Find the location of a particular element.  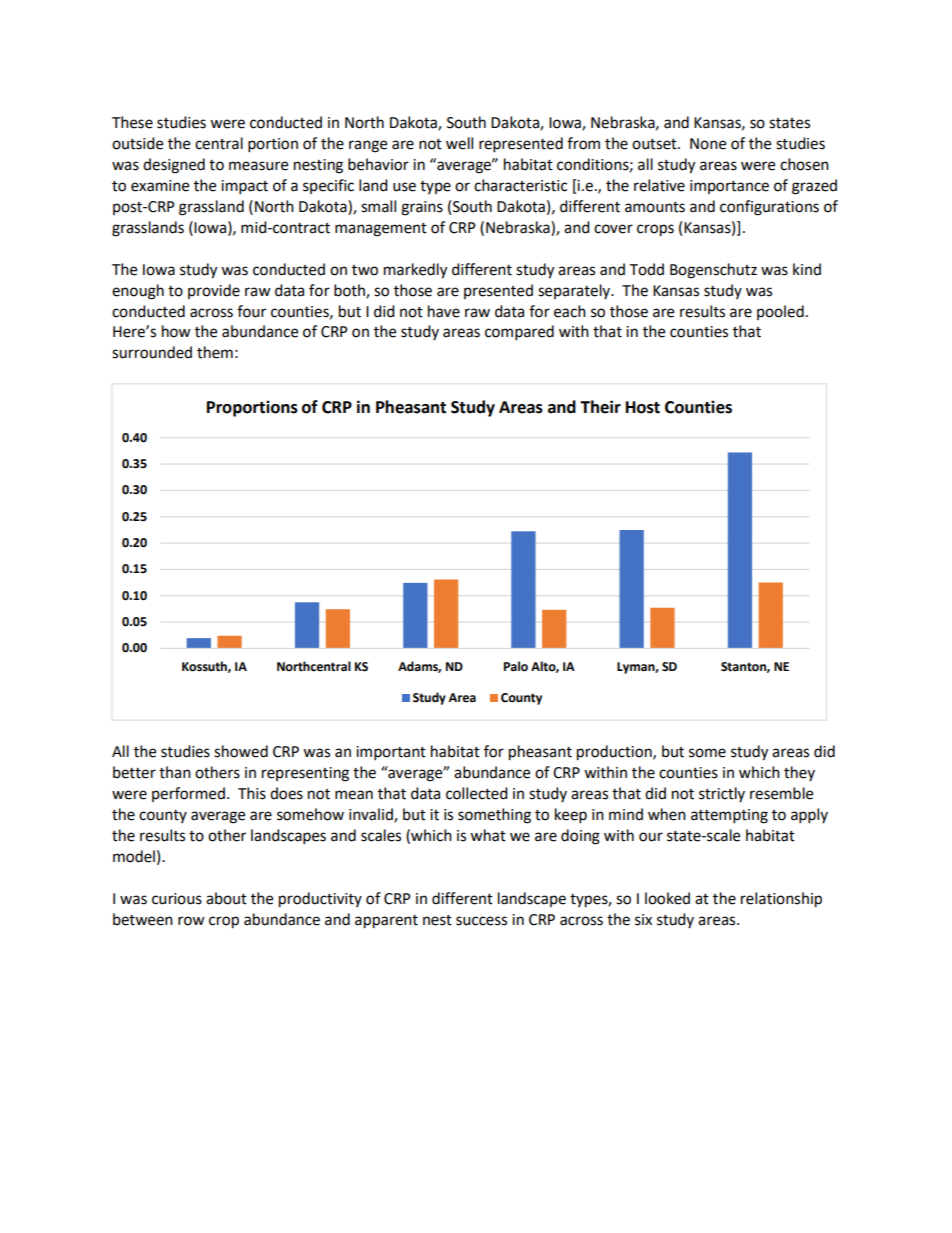

about is located at coordinates (226, 898).
